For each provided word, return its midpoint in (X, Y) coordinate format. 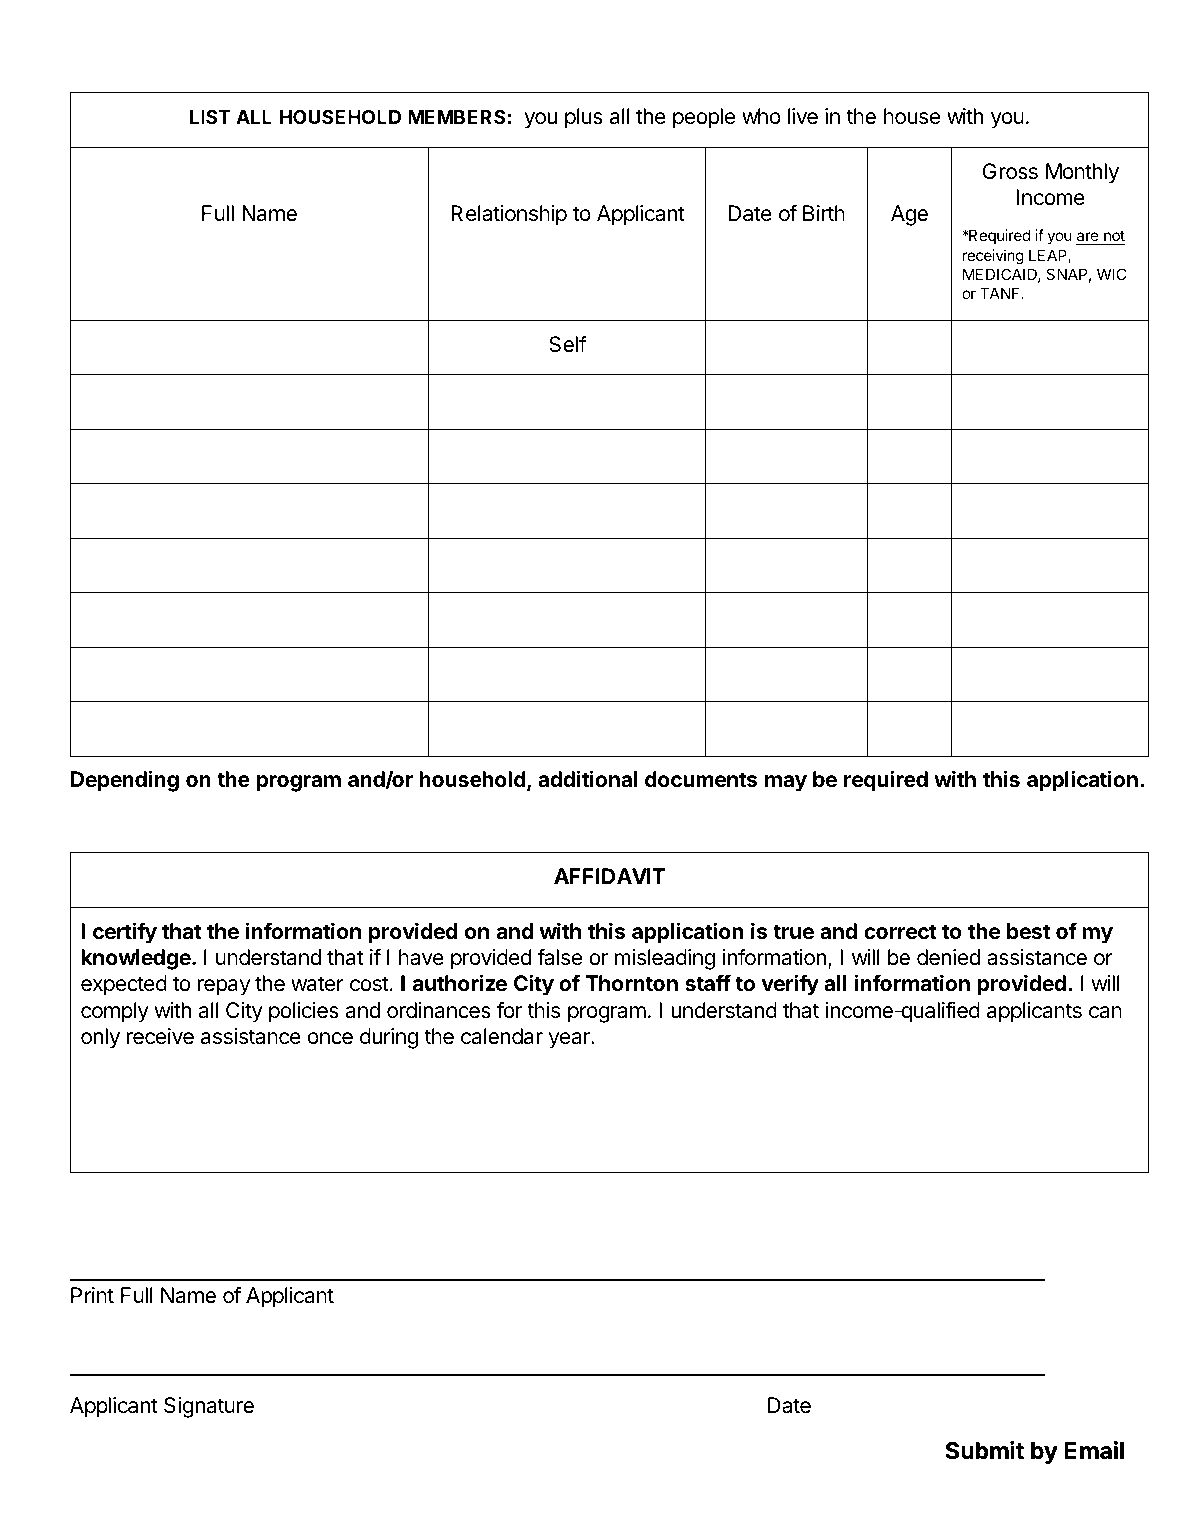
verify (790, 985)
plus (584, 118)
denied (948, 957)
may (786, 783)
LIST (210, 117)
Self (568, 344)
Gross (1010, 171)
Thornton (631, 983)
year (570, 1040)
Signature (209, 1407)
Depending (125, 781)
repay (224, 987)
